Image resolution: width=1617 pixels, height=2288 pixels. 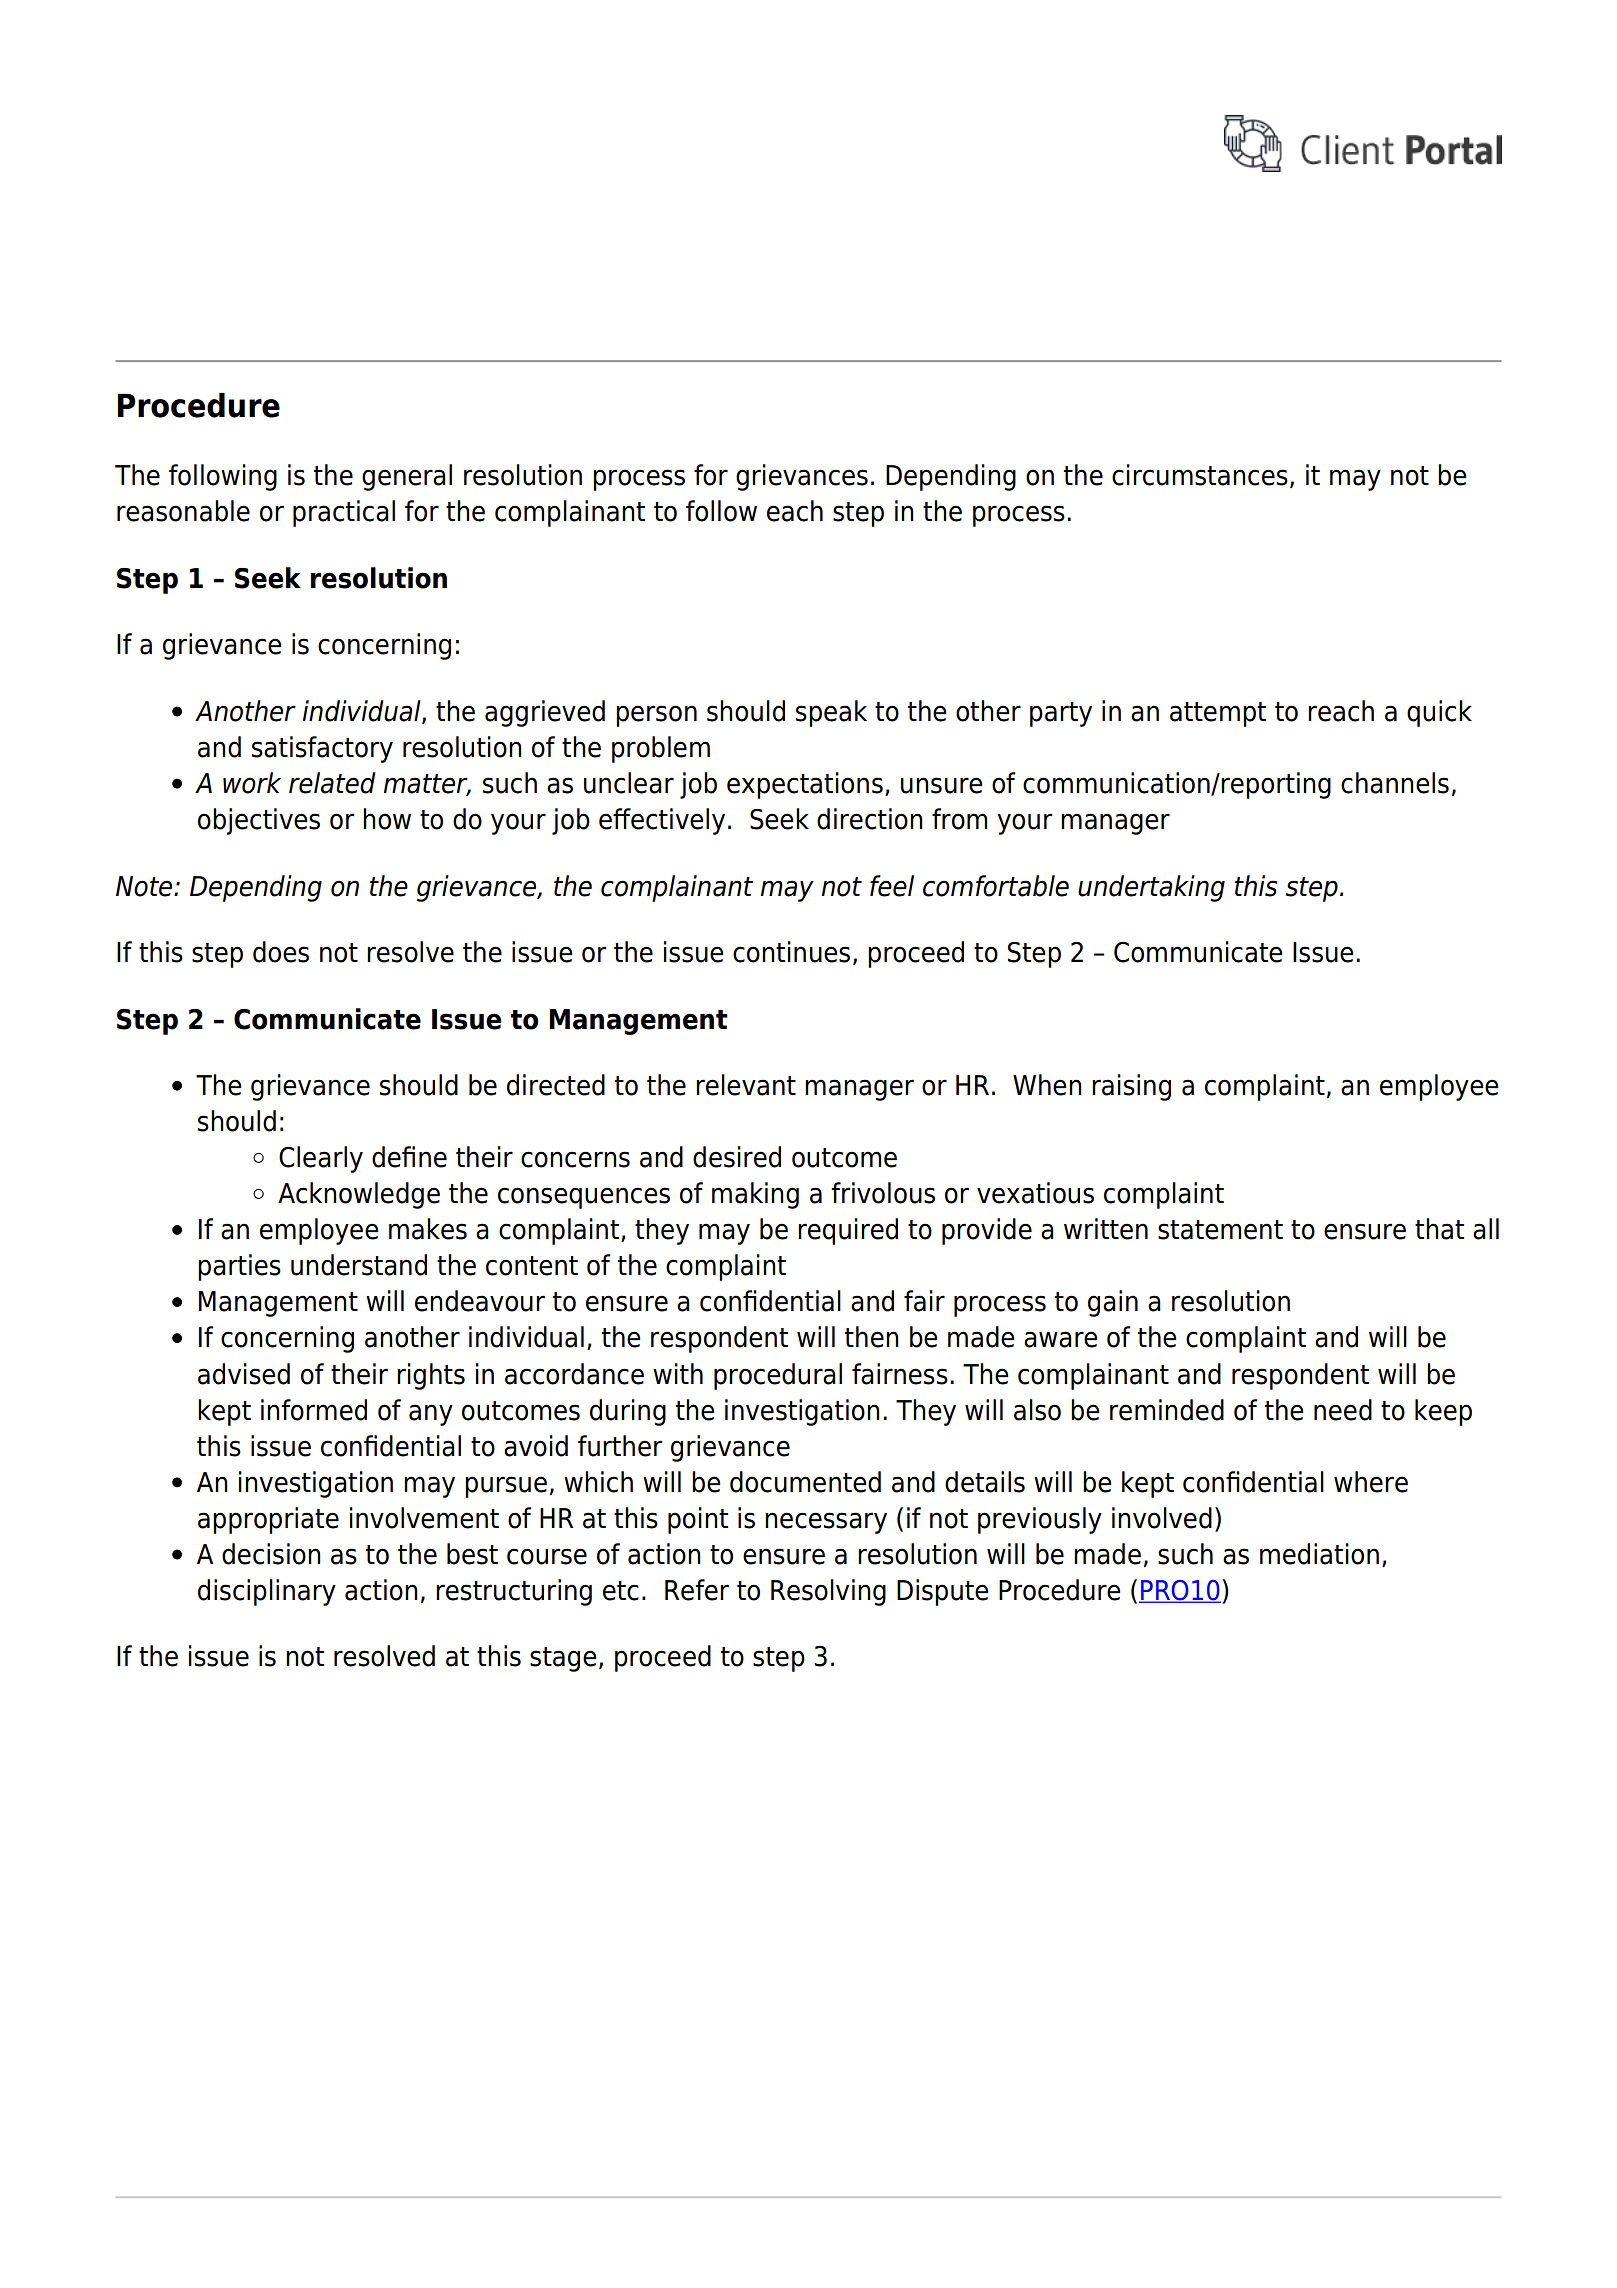 What do you see at coordinates (321, 1159) in the screenshot?
I see `Clearly` at bounding box center [321, 1159].
